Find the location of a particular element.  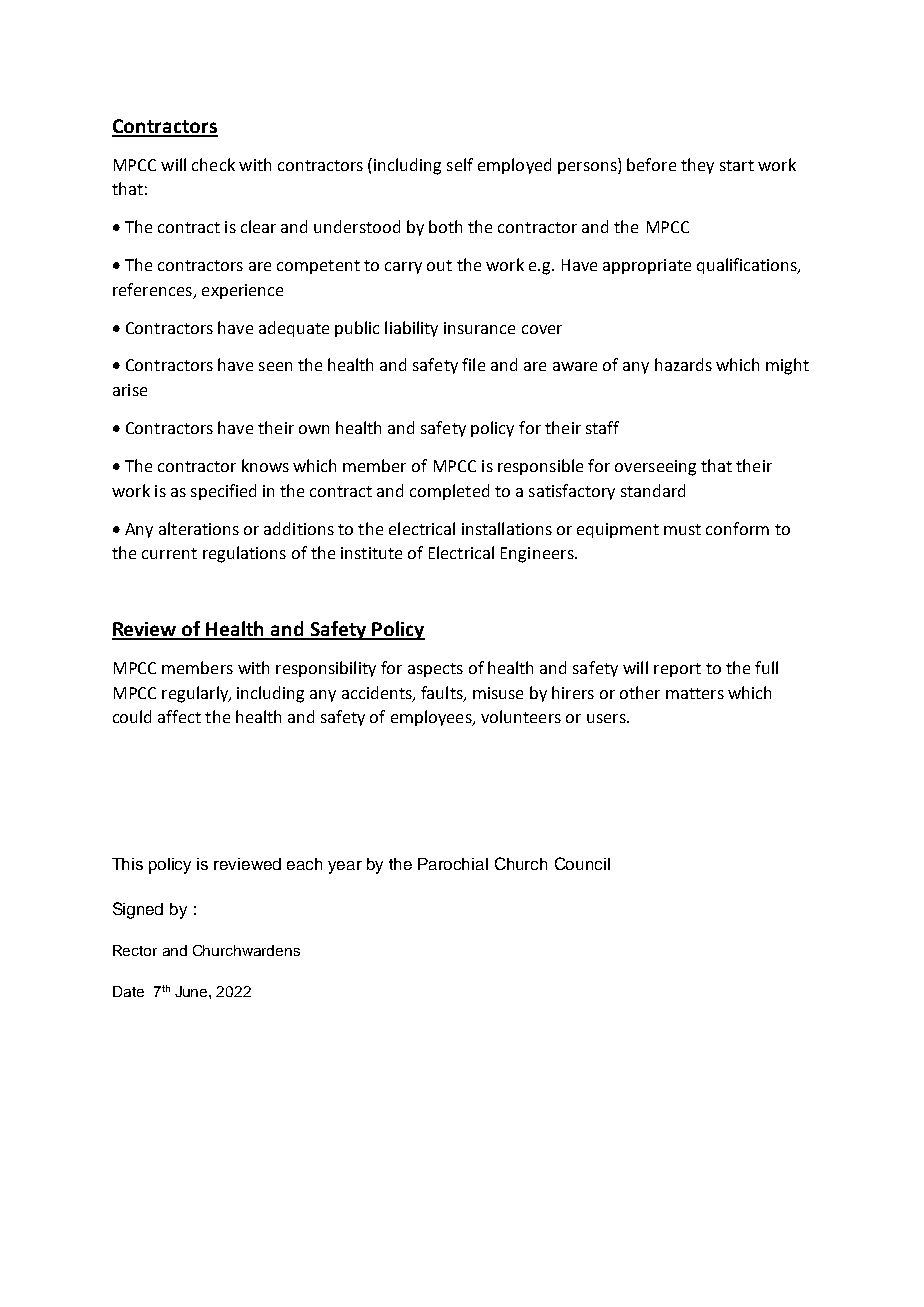

Council is located at coordinates (582, 863).
